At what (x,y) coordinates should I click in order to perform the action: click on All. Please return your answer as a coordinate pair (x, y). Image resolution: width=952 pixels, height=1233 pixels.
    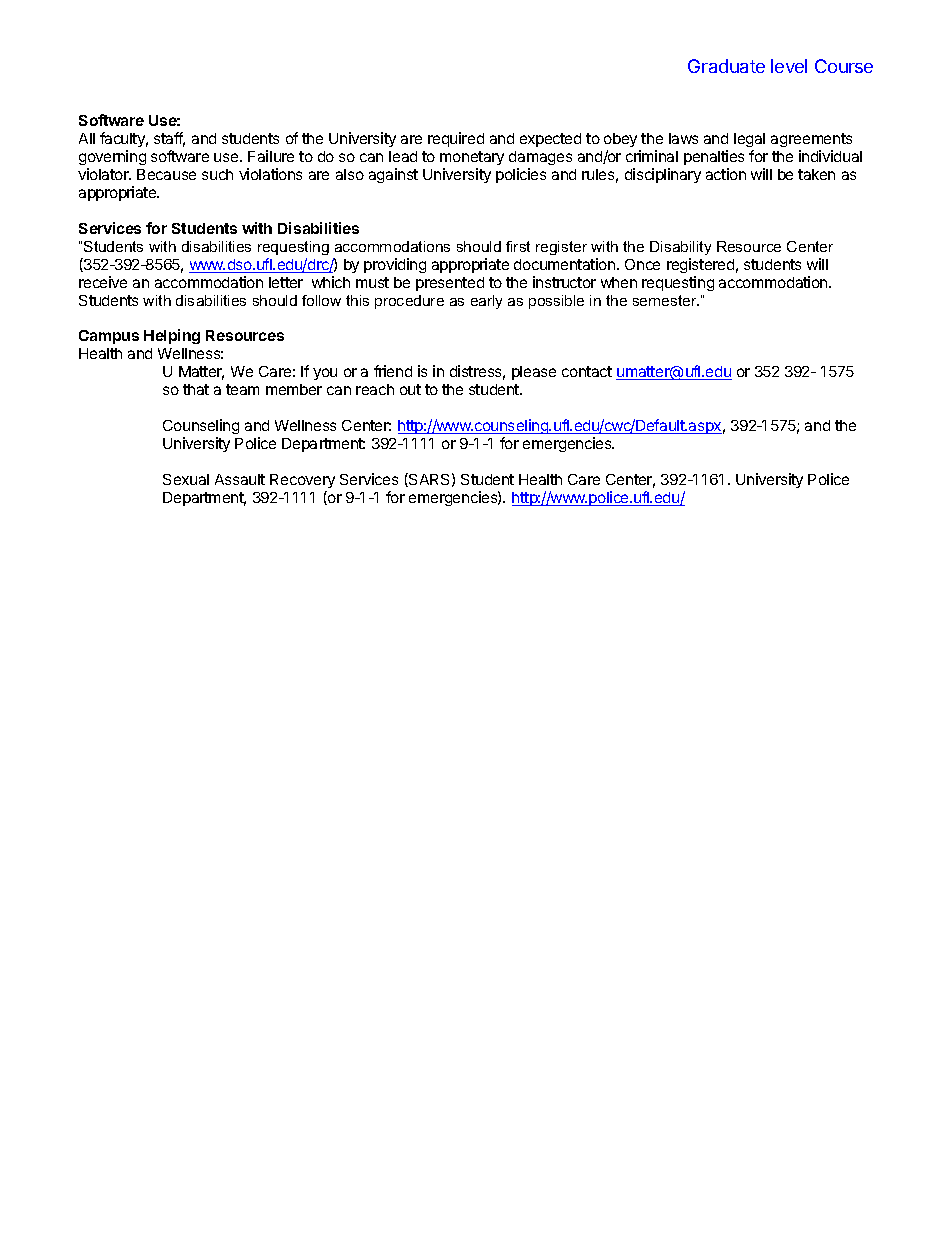
    Looking at the image, I should click on (87, 138).
